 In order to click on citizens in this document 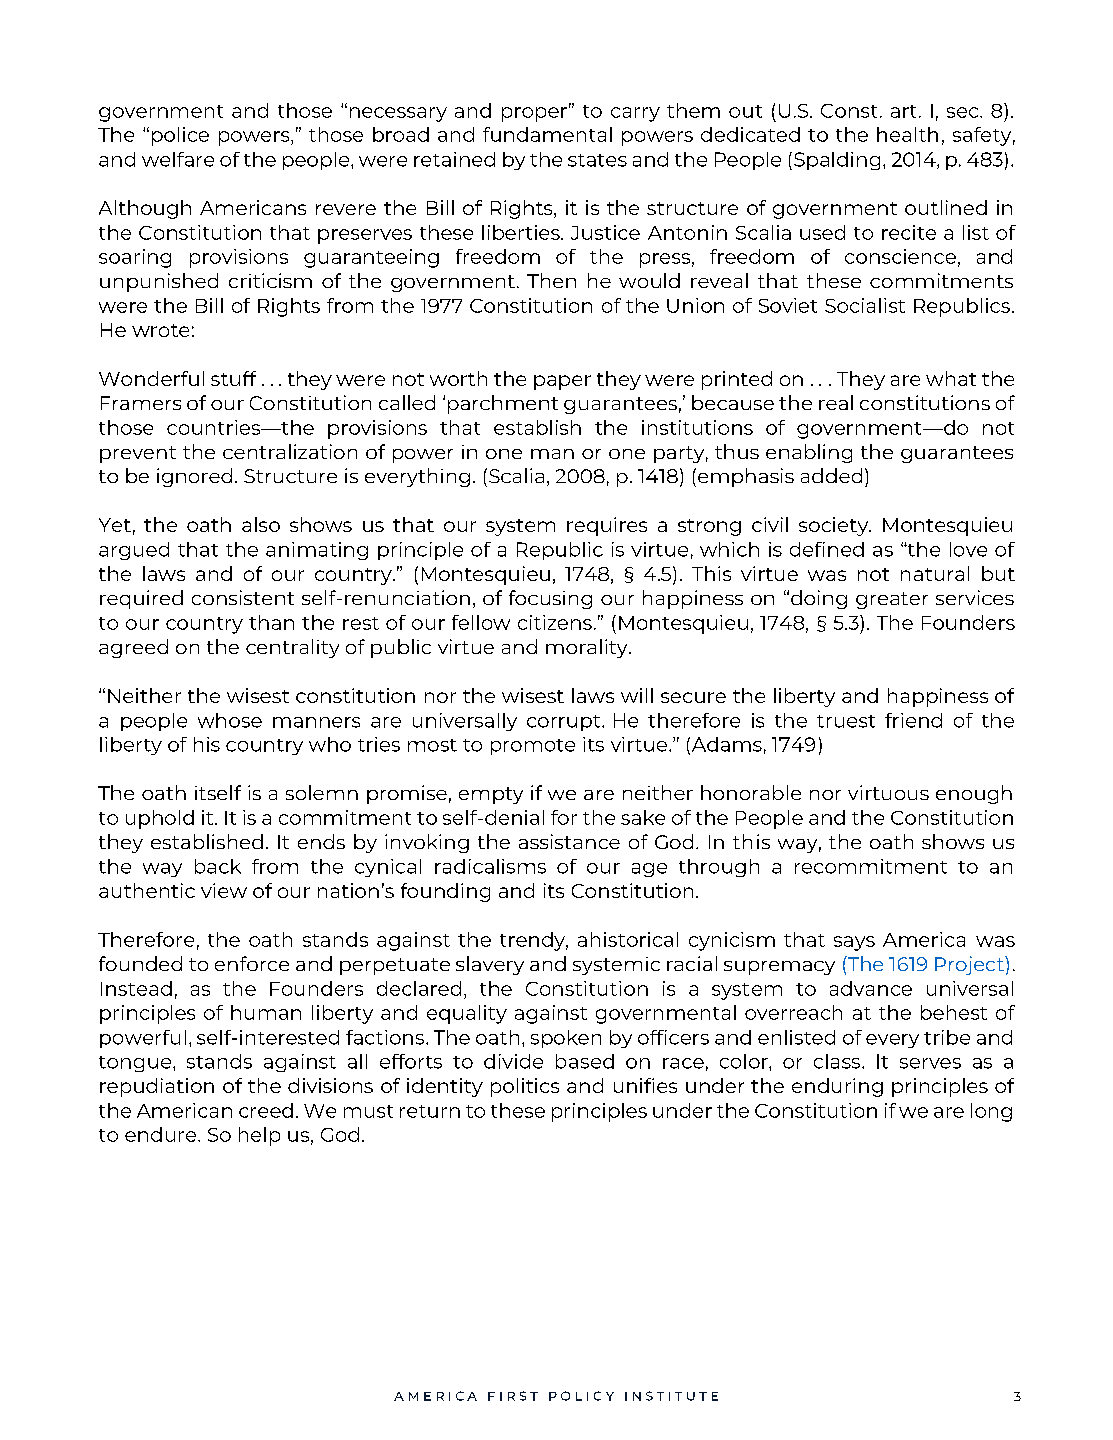, I will do `click(555, 622)`.
